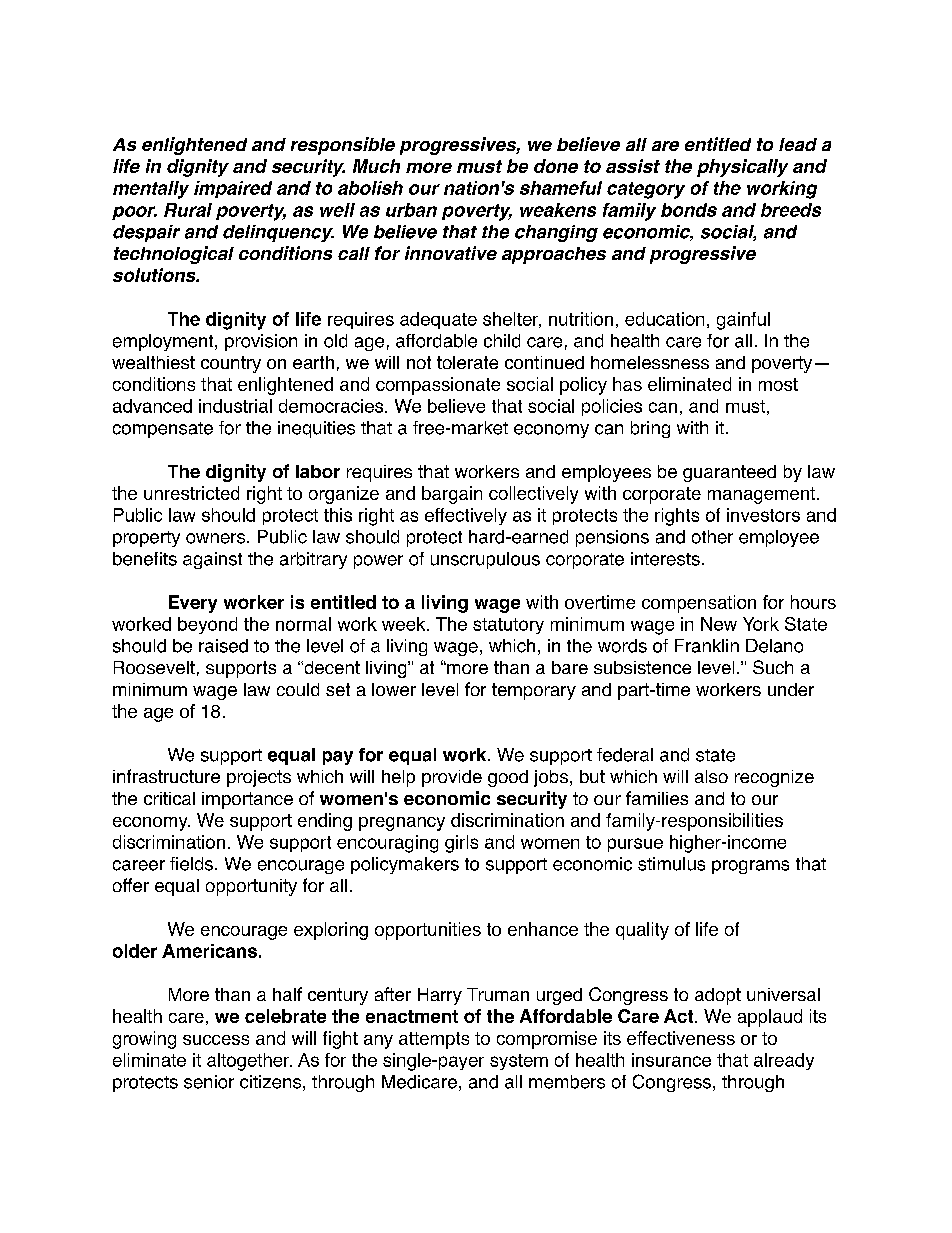 Image resolution: width=952 pixels, height=1233 pixels. Describe the element at coordinates (452, 778) in the screenshot. I see `provide` at that location.
